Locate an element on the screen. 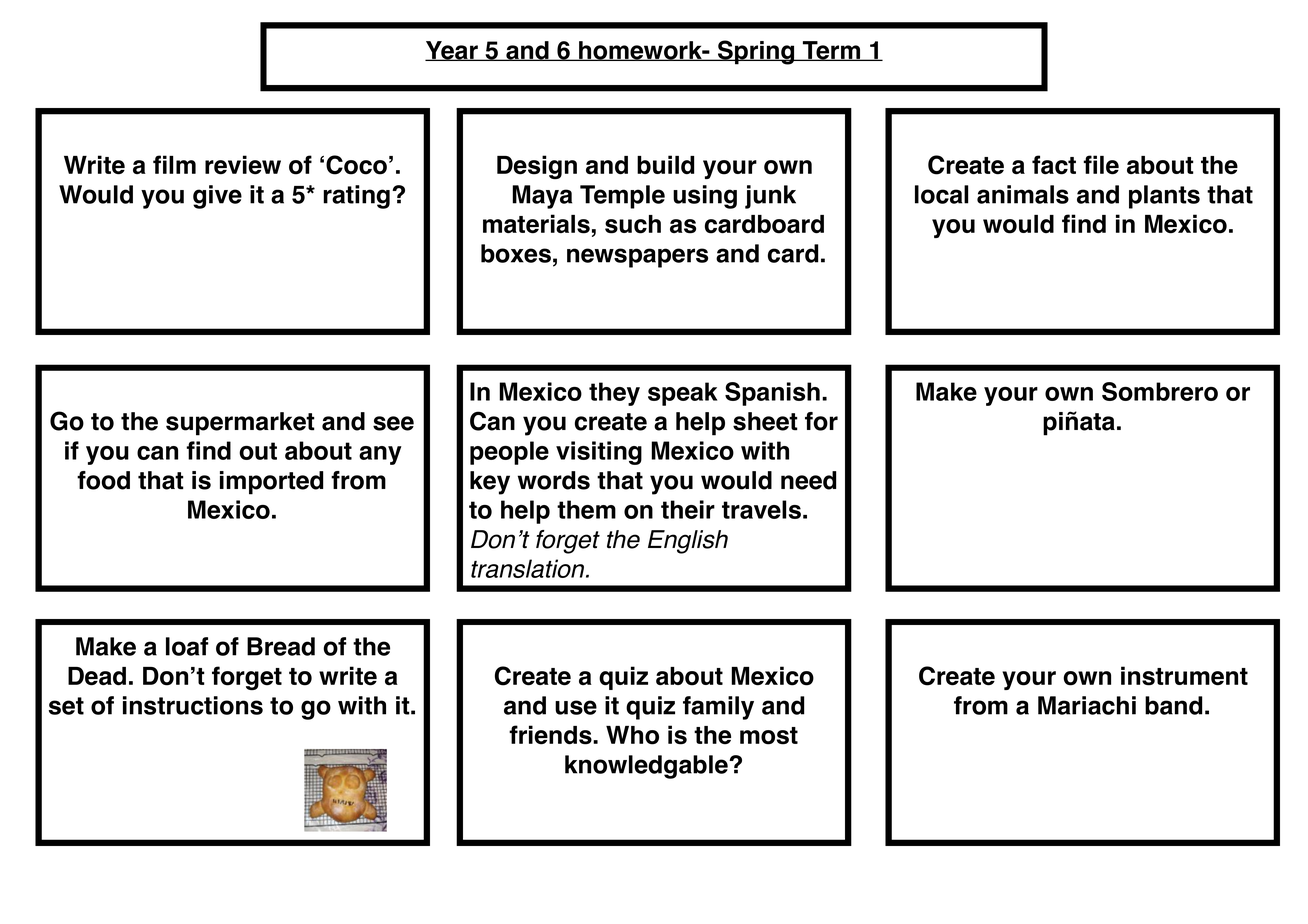 The height and width of the screenshot is (924, 1308). words is located at coordinates (554, 480).
